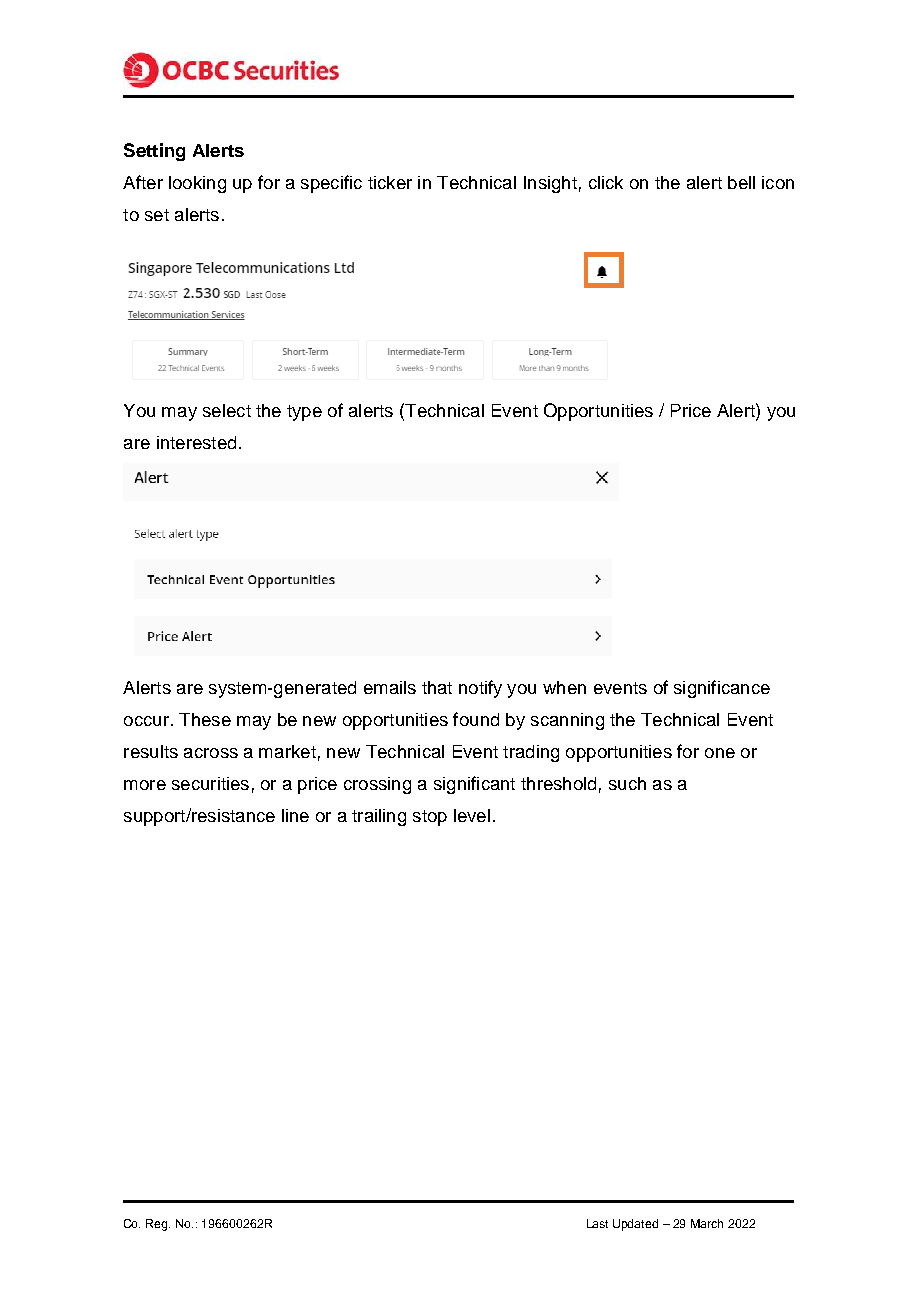 Image resolution: width=924 pixels, height=1308 pixels. What do you see at coordinates (741, 182) in the page?
I see `bell` at bounding box center [741, 182].
